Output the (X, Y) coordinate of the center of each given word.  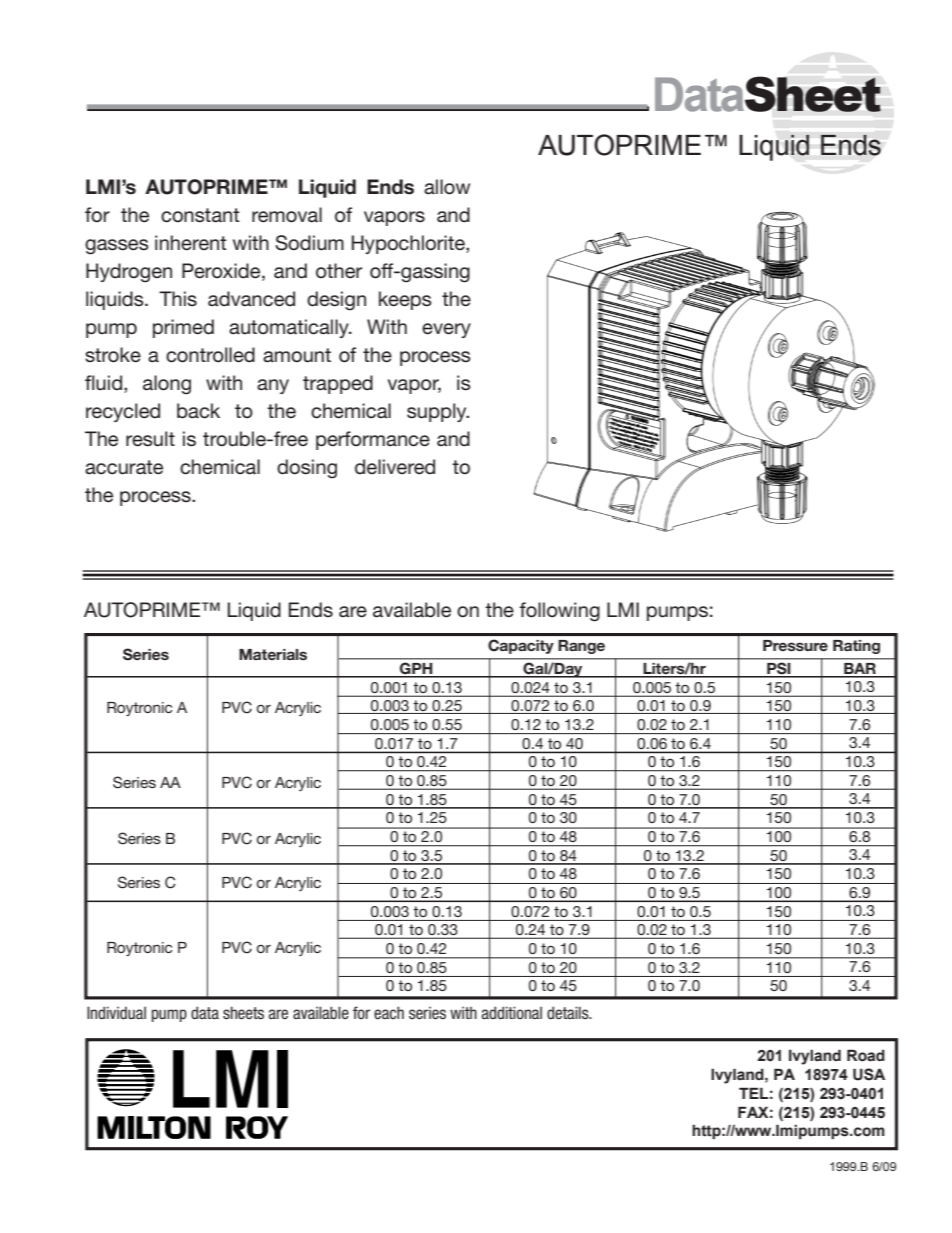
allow (447, 187)
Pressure (795, 645)
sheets (243, 1013)
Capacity (521, 646)
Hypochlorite (409, 244)
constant (200, 215)
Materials (273, 654)
